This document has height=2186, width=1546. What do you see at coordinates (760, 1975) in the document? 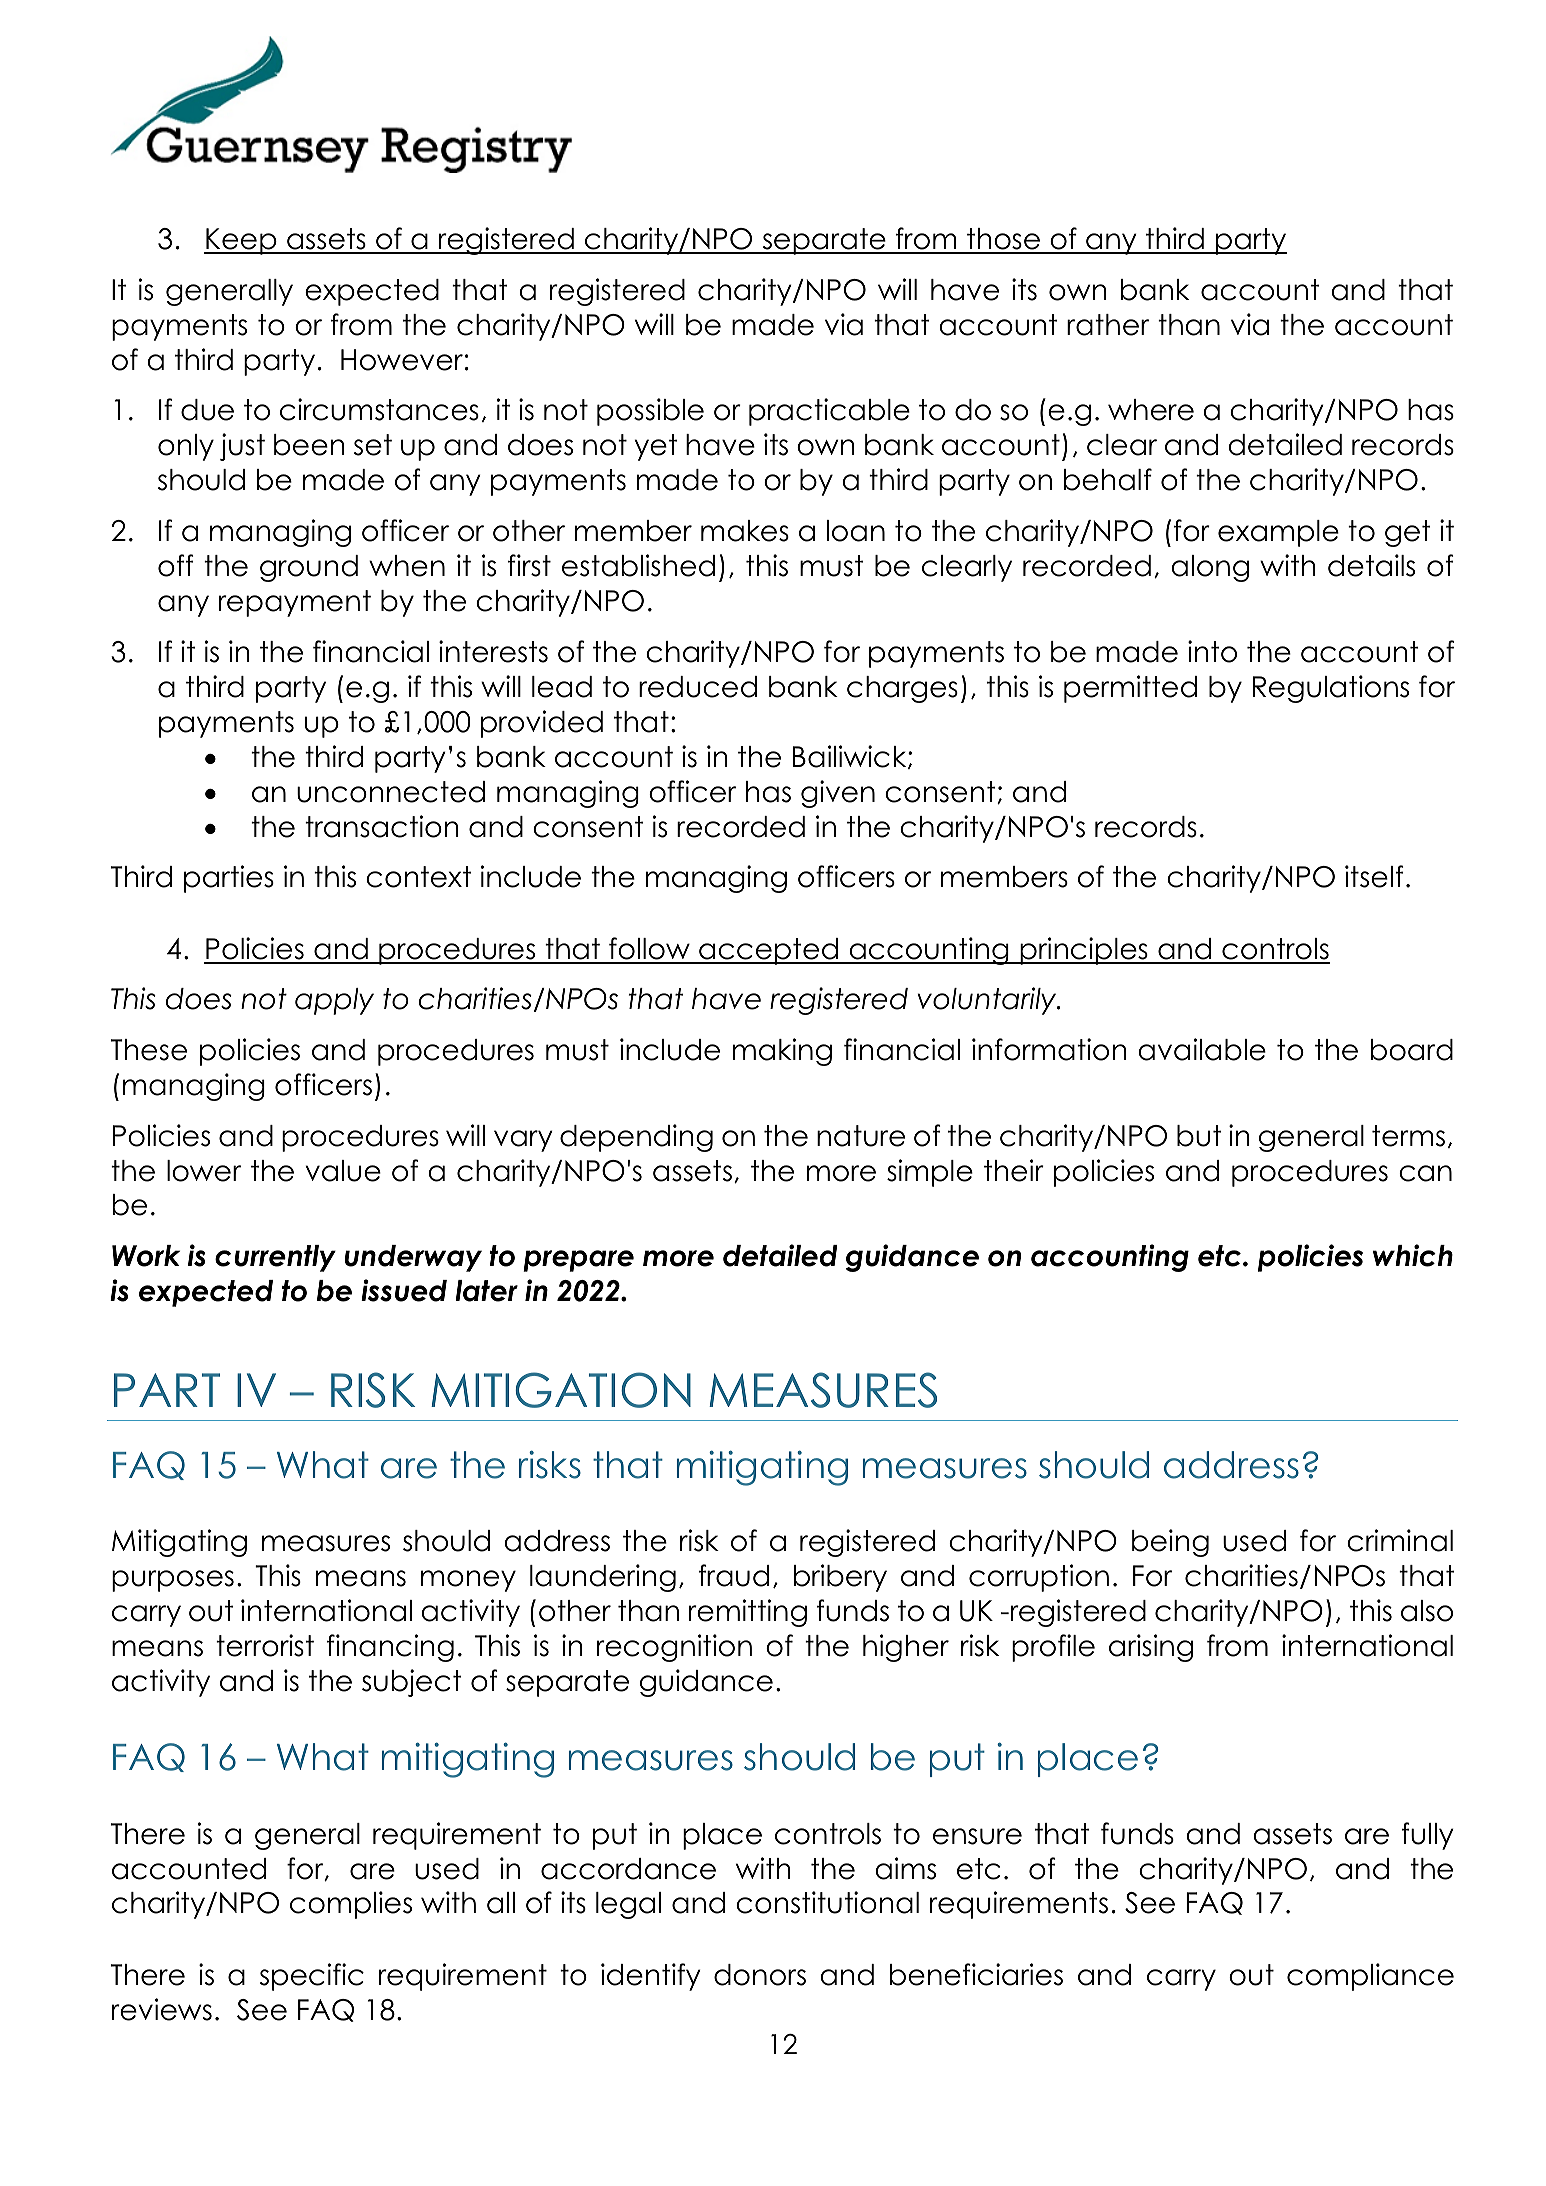
I see `donors` at bounding box center [760, 1975].
